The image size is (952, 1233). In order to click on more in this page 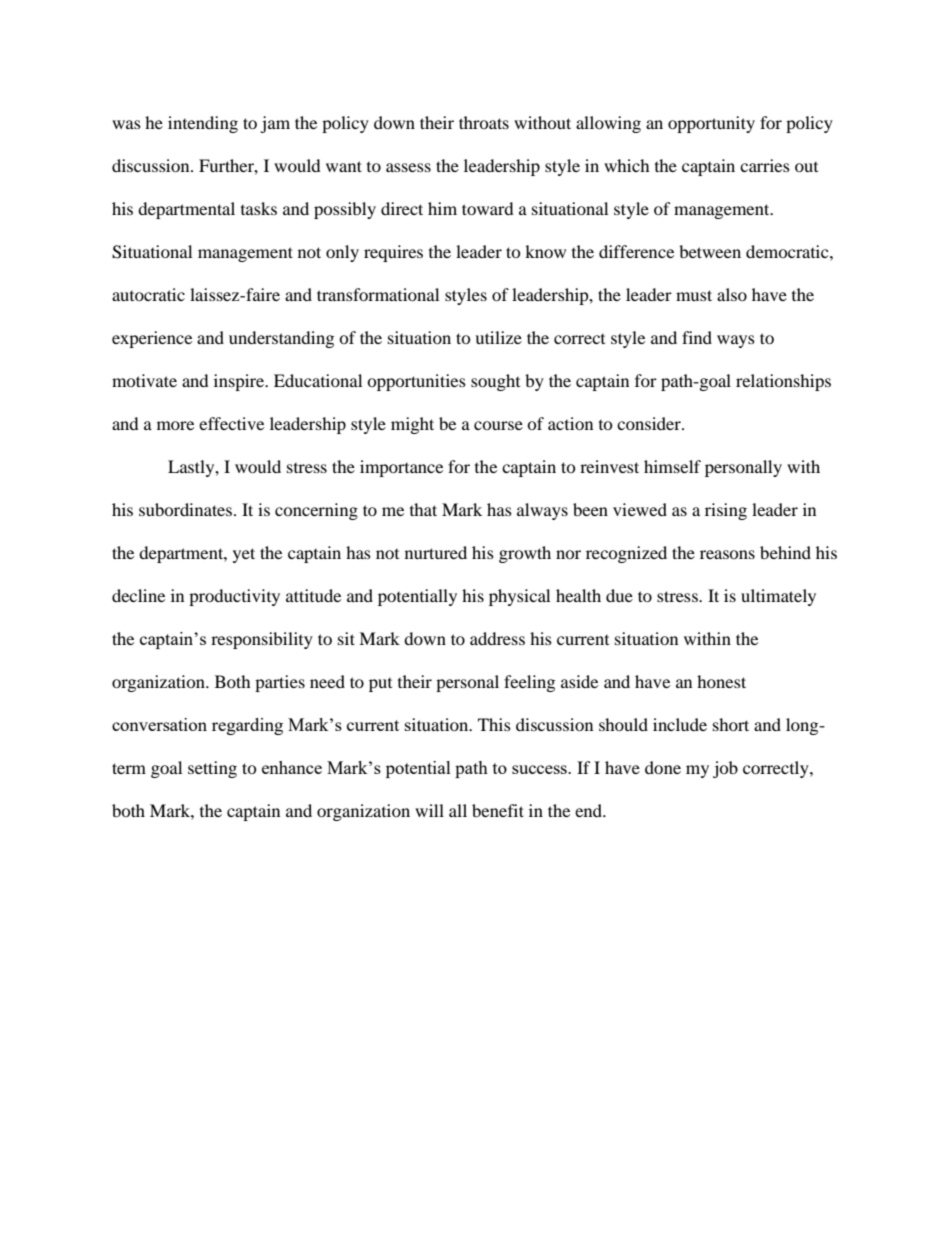, I will do `click(175, 425)`.
